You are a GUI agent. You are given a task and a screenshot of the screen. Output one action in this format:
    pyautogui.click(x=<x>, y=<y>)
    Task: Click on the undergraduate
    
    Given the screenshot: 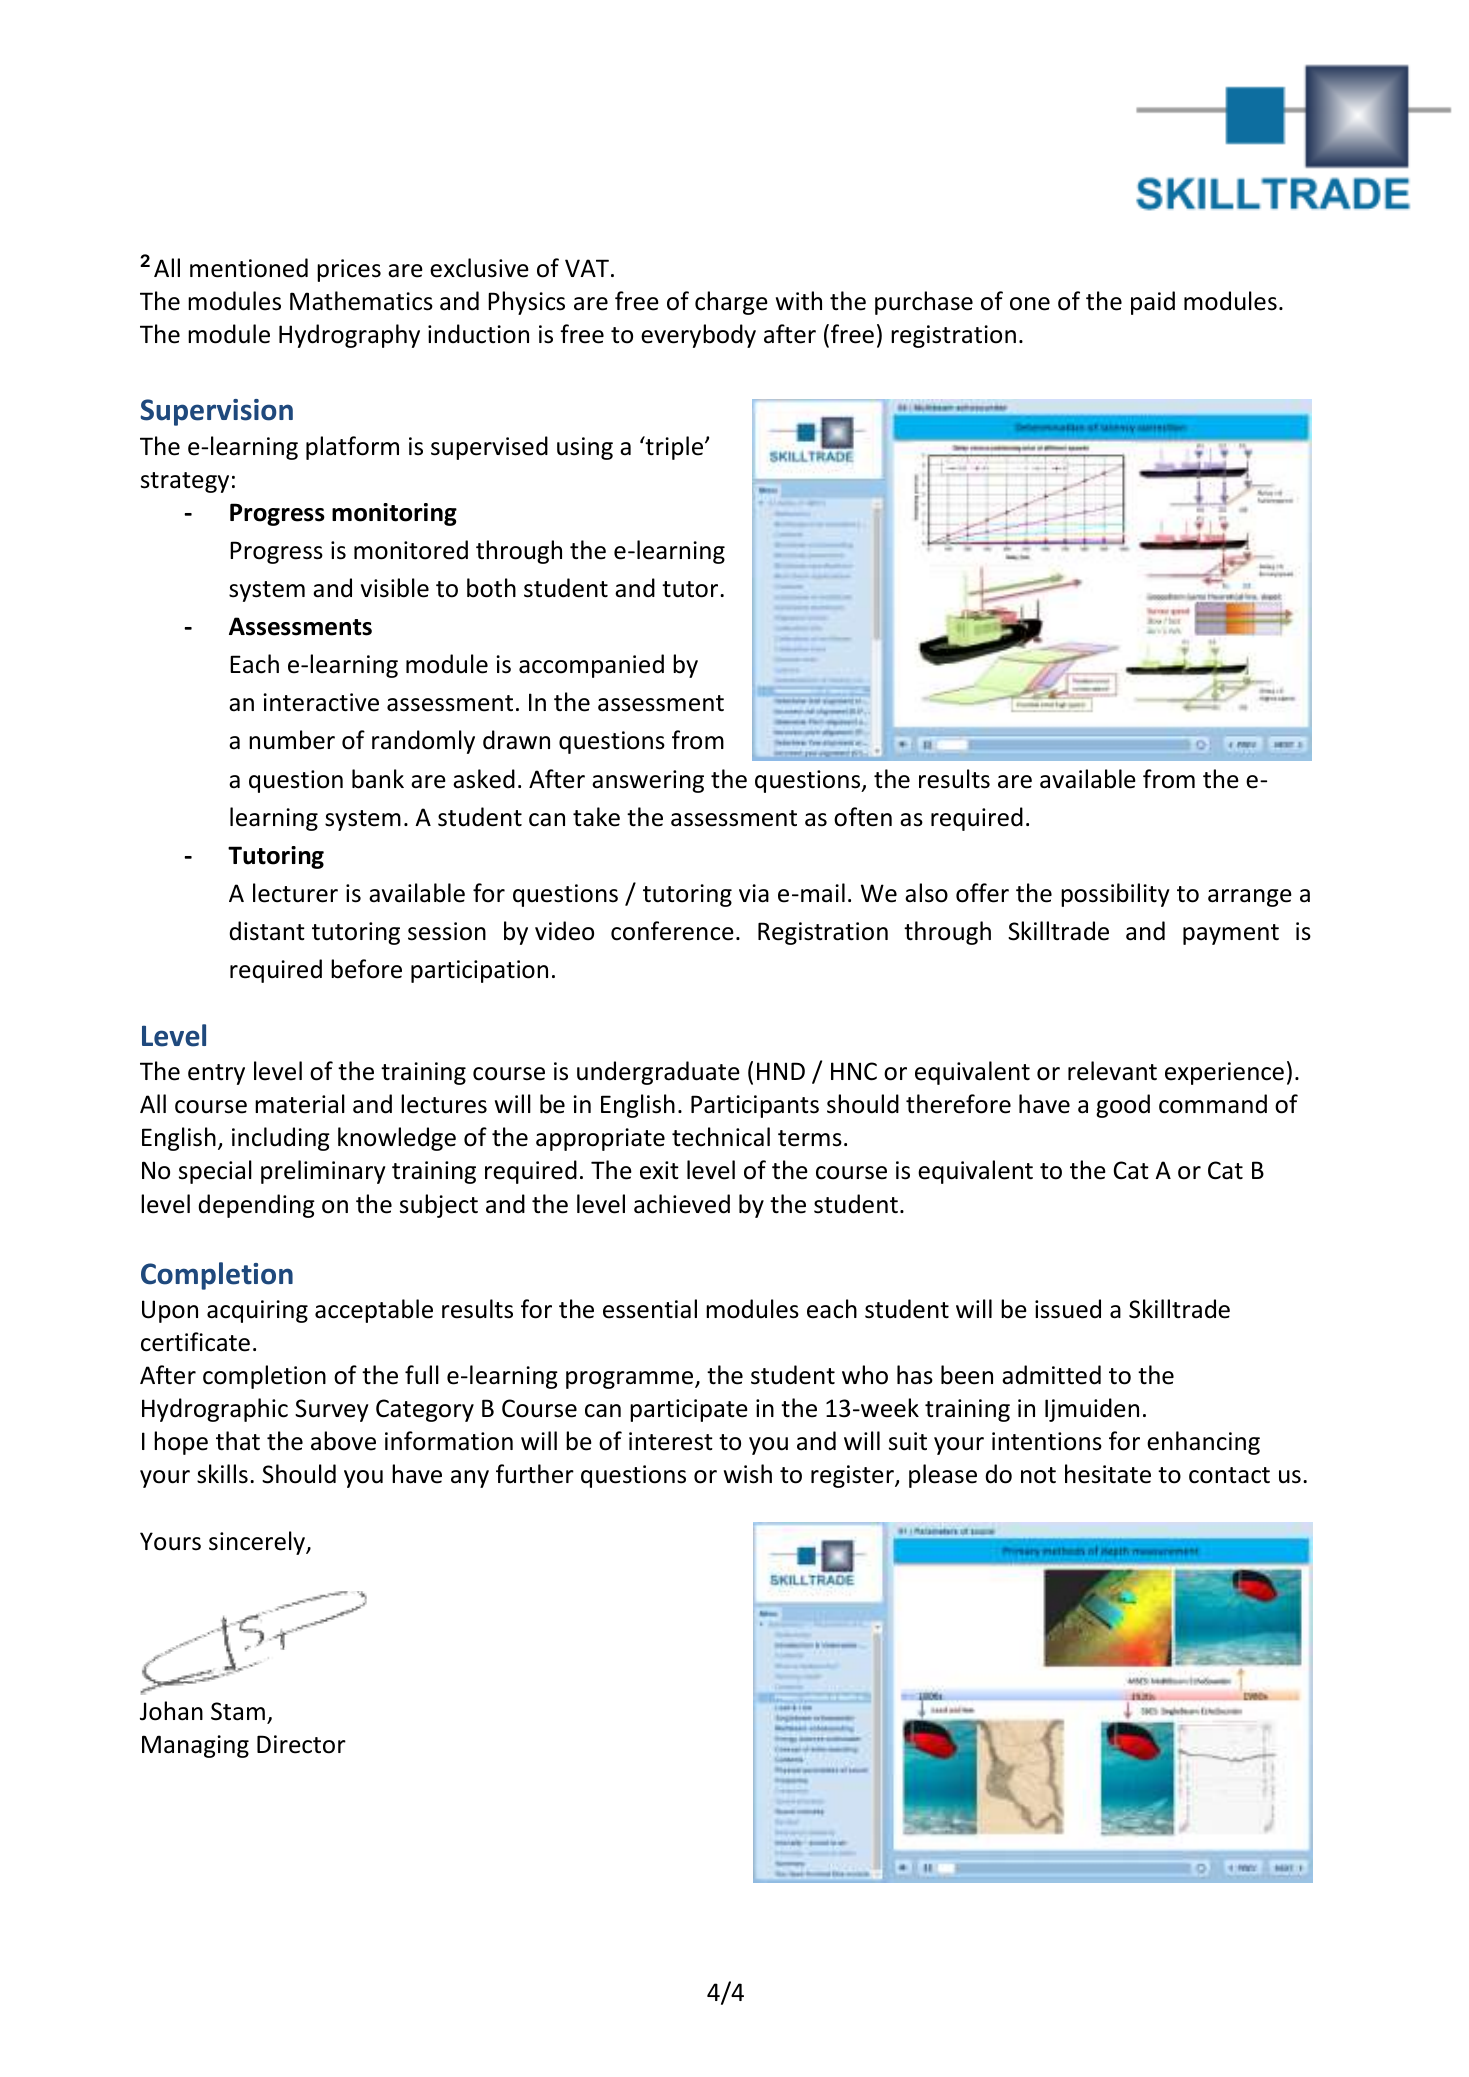 What is the action you would take?
    pyautogui.click(x=658, y=1073)
